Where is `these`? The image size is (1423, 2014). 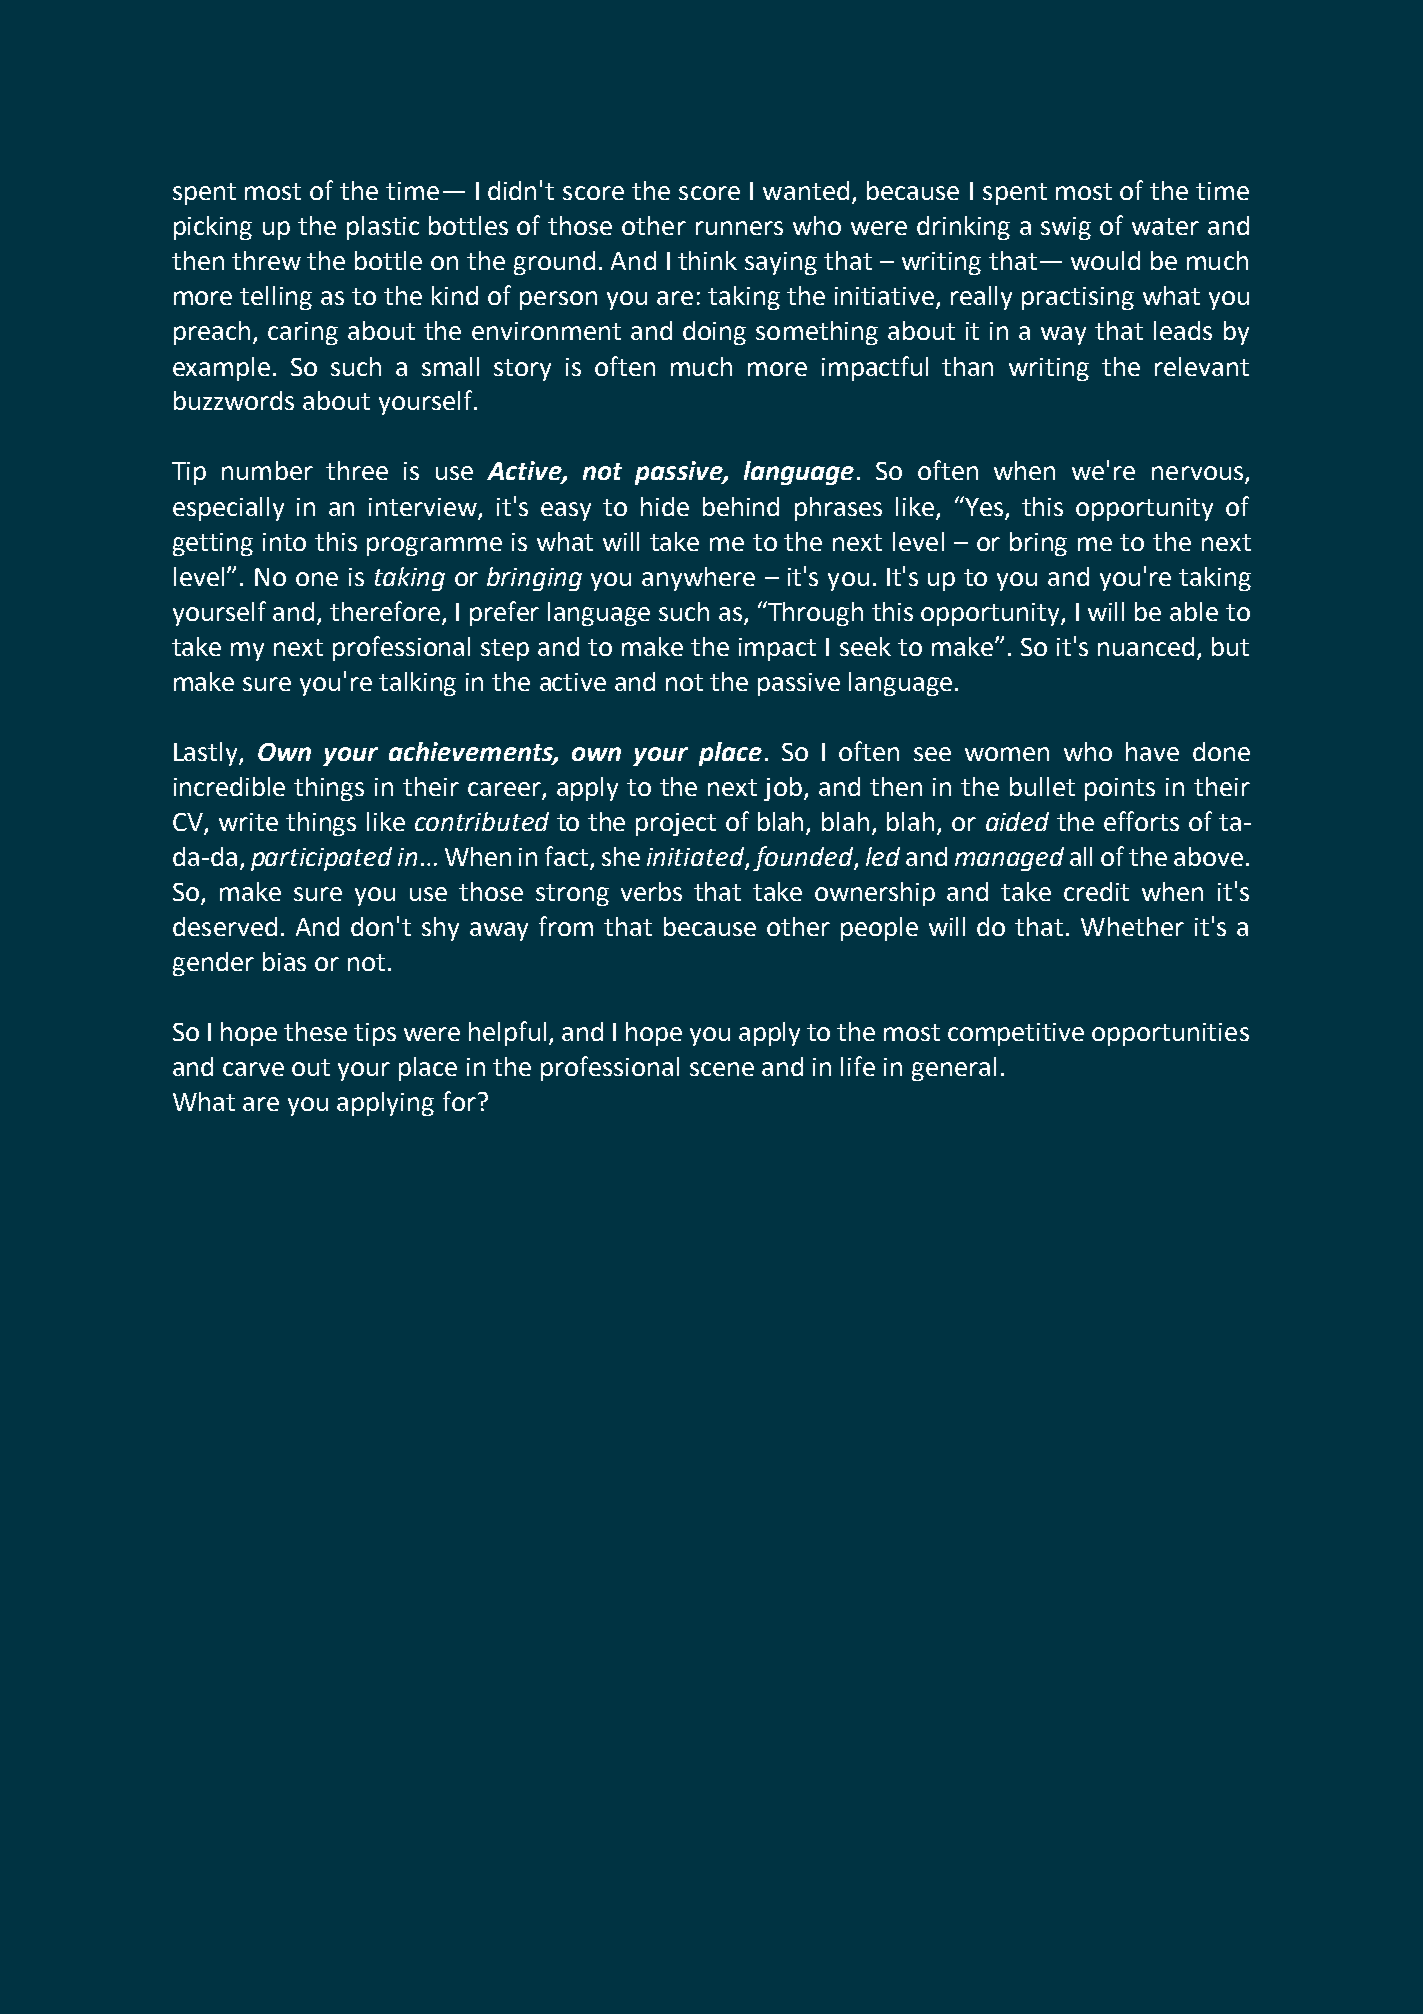
these is located at coordinates (315, 1031).
